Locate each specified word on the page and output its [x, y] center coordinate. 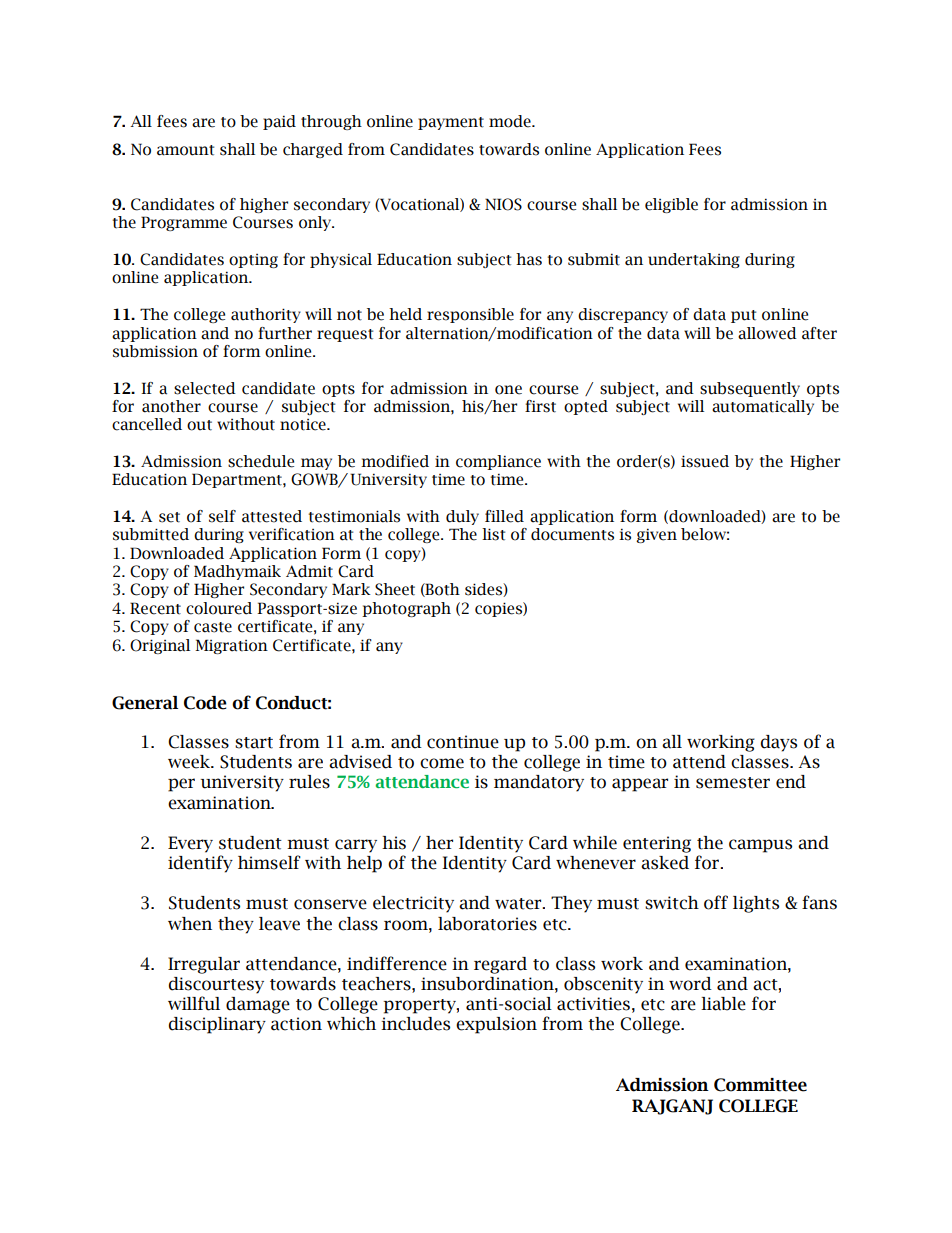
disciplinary [217, 1025]
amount [185, 150]
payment [451, 123]
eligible [671, 205]
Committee [760, 1085]
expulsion [496, 1025]
